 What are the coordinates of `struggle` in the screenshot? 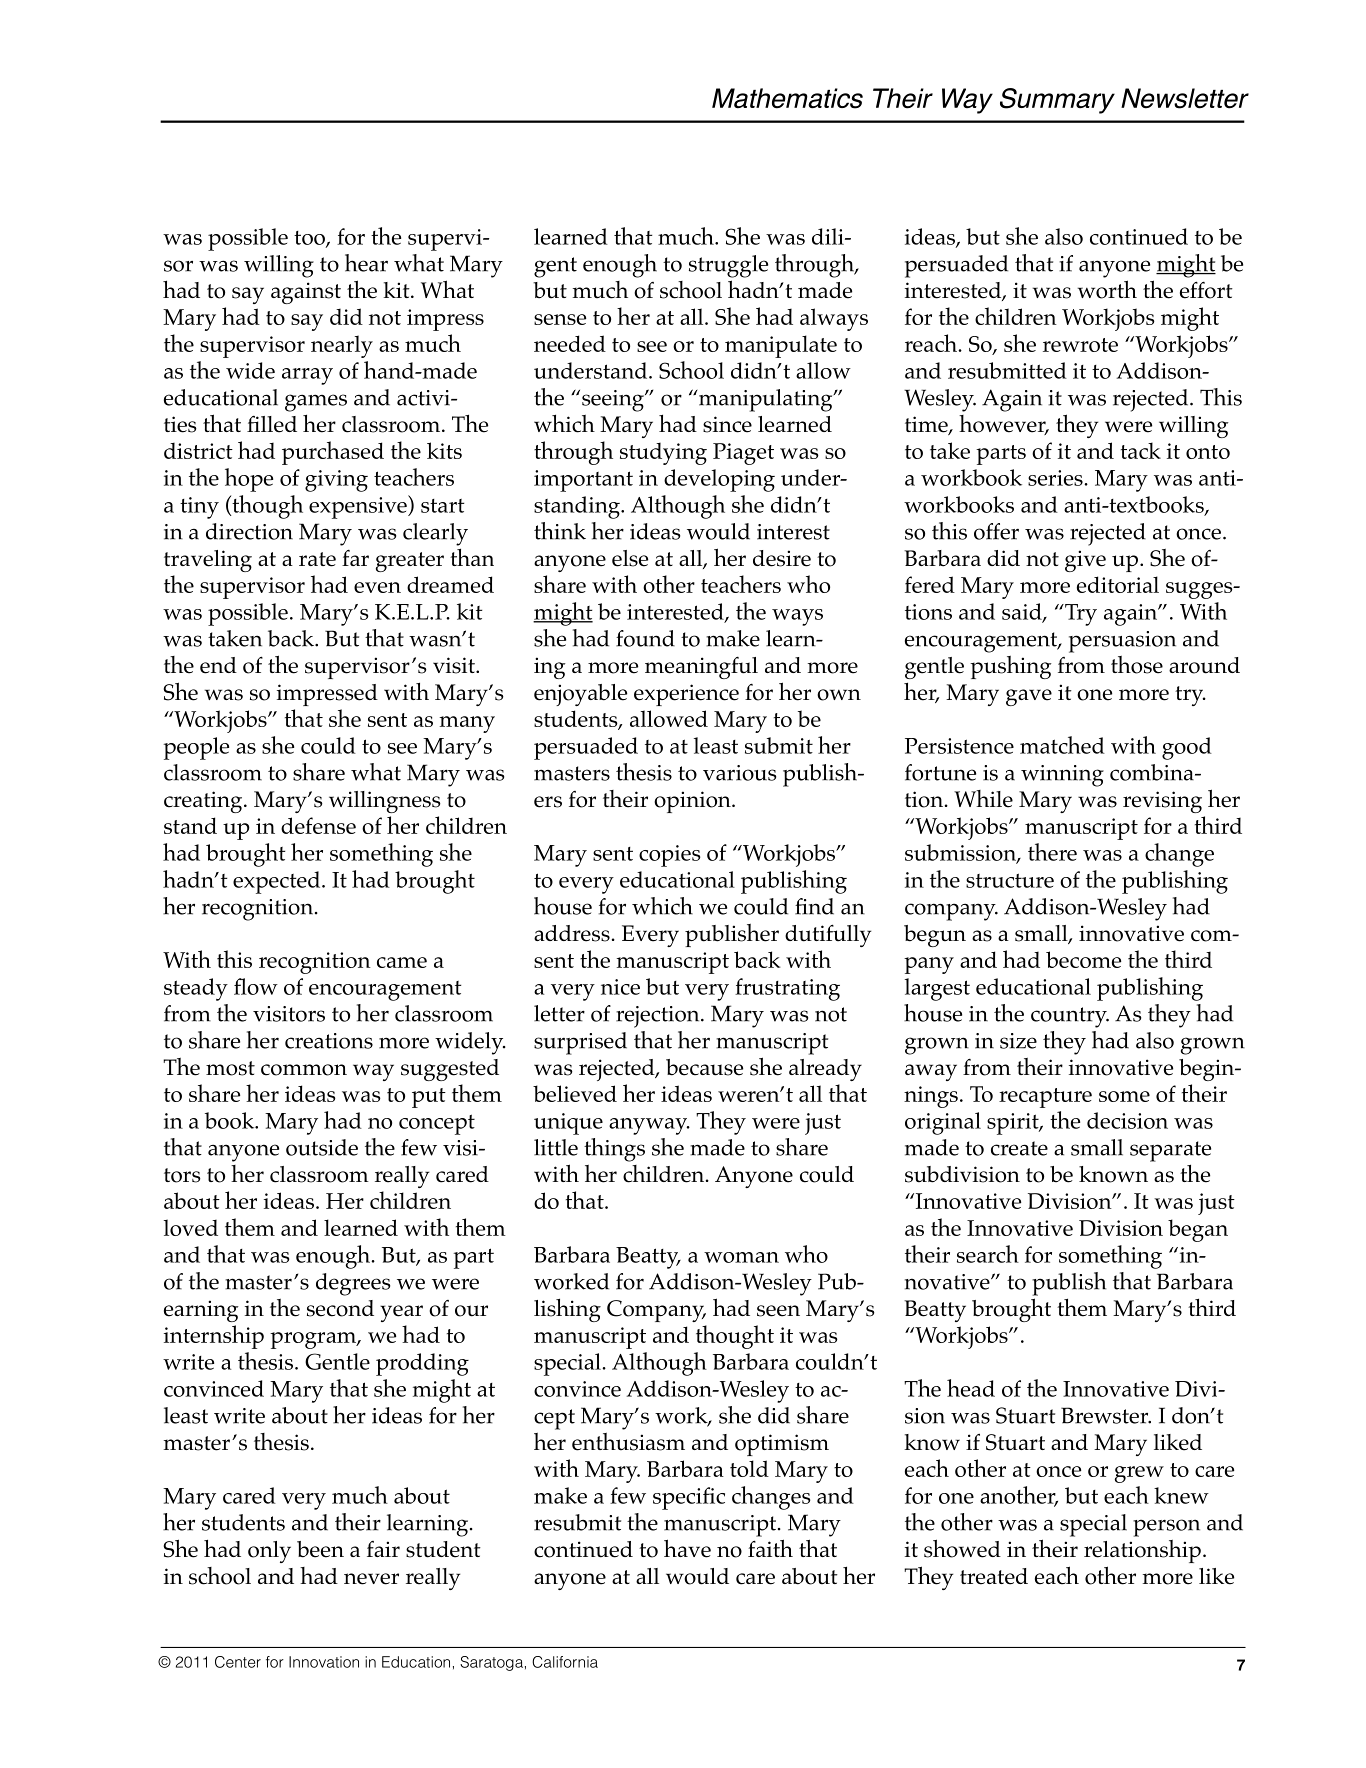 It's located at (728, 266).
